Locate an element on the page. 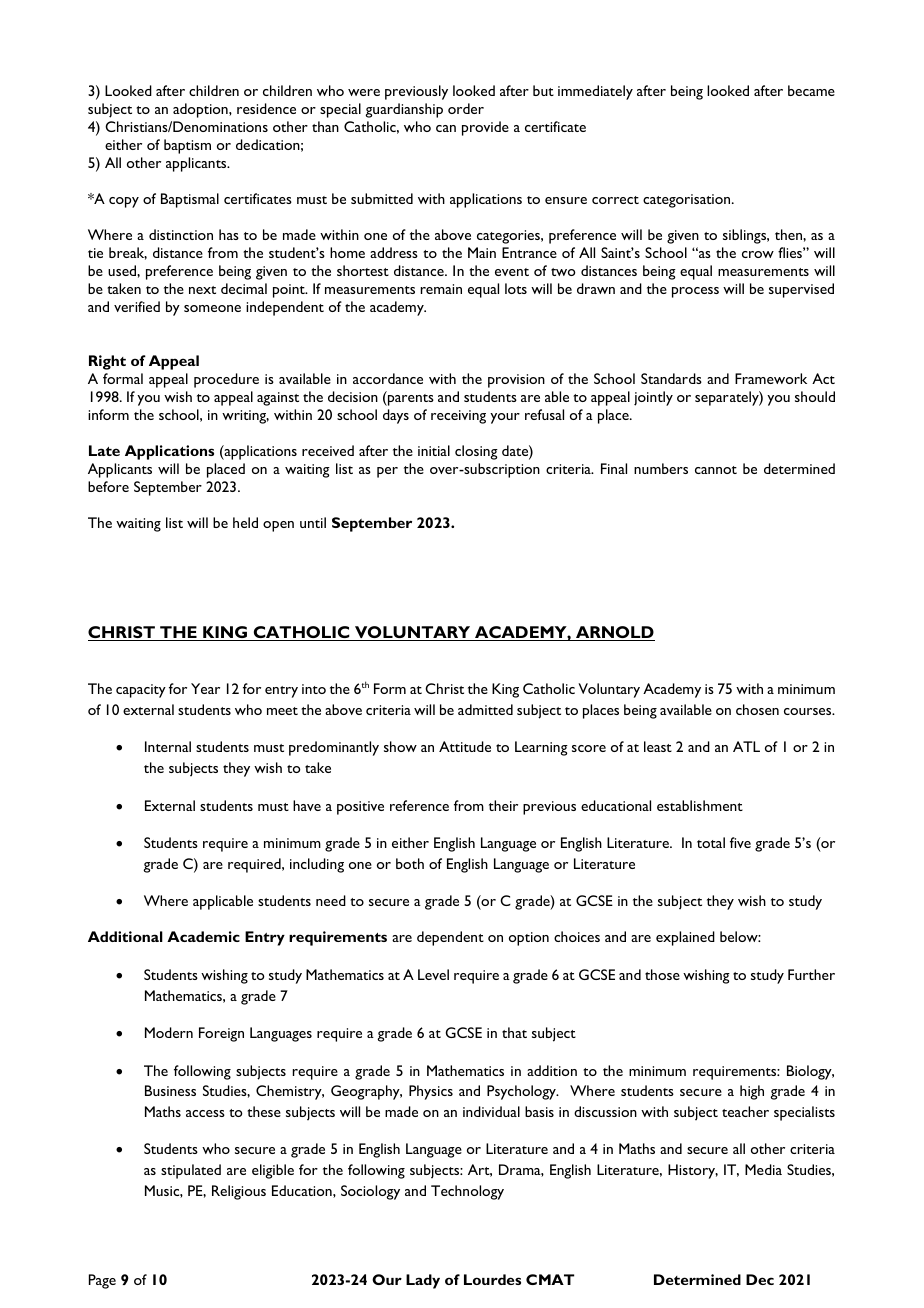  receiving is located at coordinates (458, 417).
